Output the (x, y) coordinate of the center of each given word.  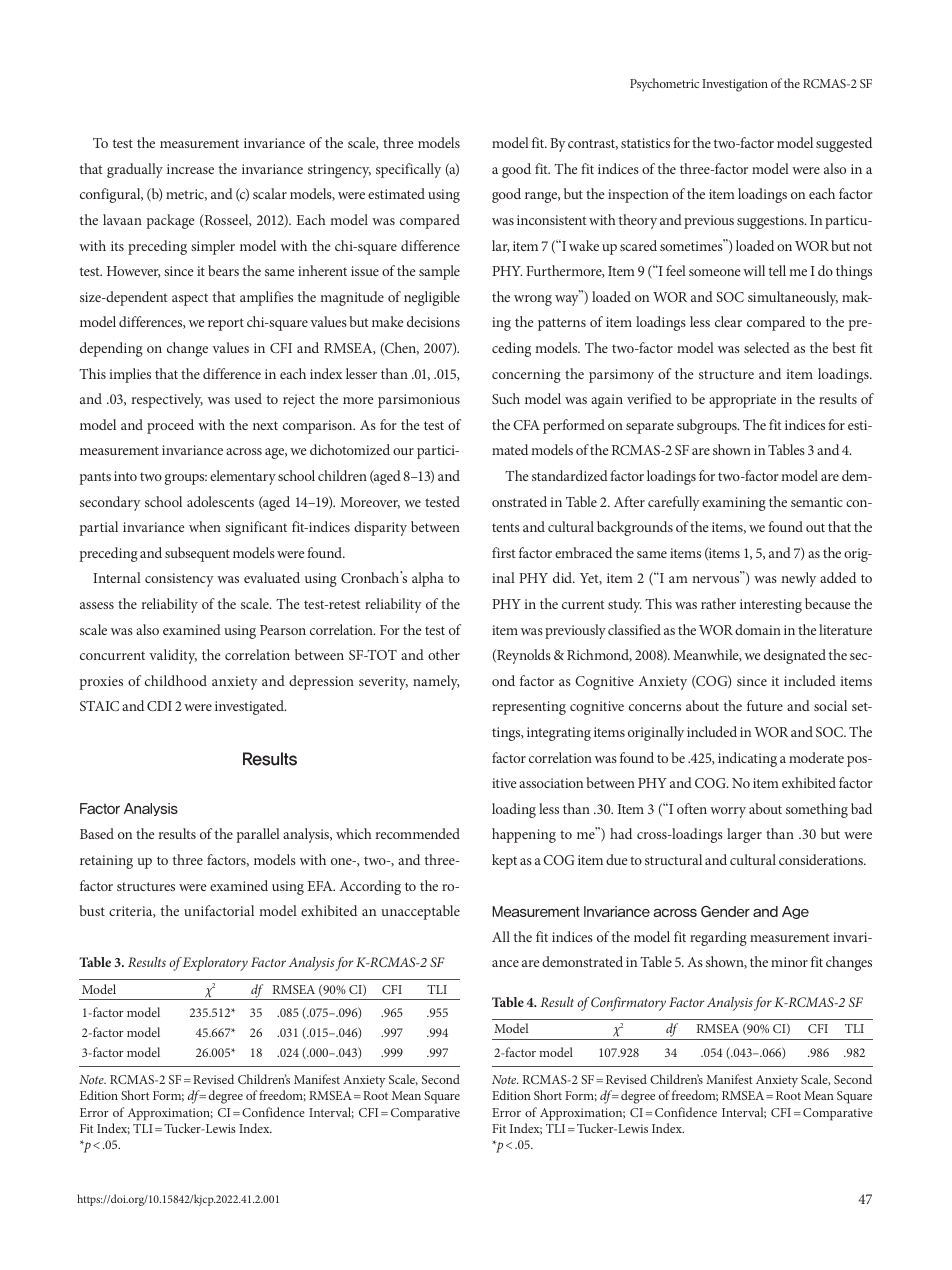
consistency (179, 580)
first (504, 552)
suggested (844, 144)
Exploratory (215, 964)
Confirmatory (628, 1004)
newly (798, 579)
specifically (408, 170)
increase (190, 169)
